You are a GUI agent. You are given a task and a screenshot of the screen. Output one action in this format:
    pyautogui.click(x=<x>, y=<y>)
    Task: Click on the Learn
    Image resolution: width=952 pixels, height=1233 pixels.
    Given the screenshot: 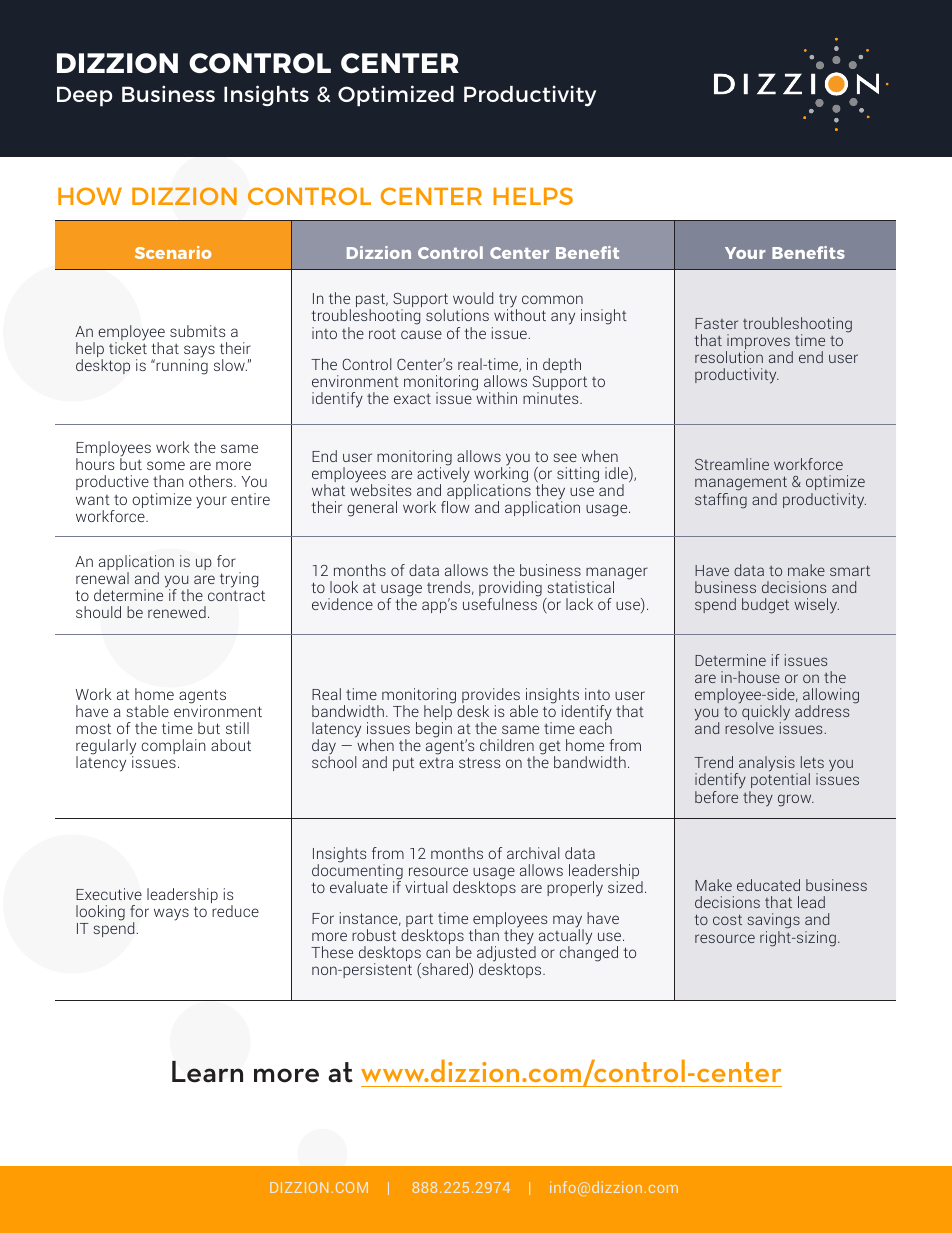 What is the action you would take?
    pyautogui.click(x=207, y=1072)
